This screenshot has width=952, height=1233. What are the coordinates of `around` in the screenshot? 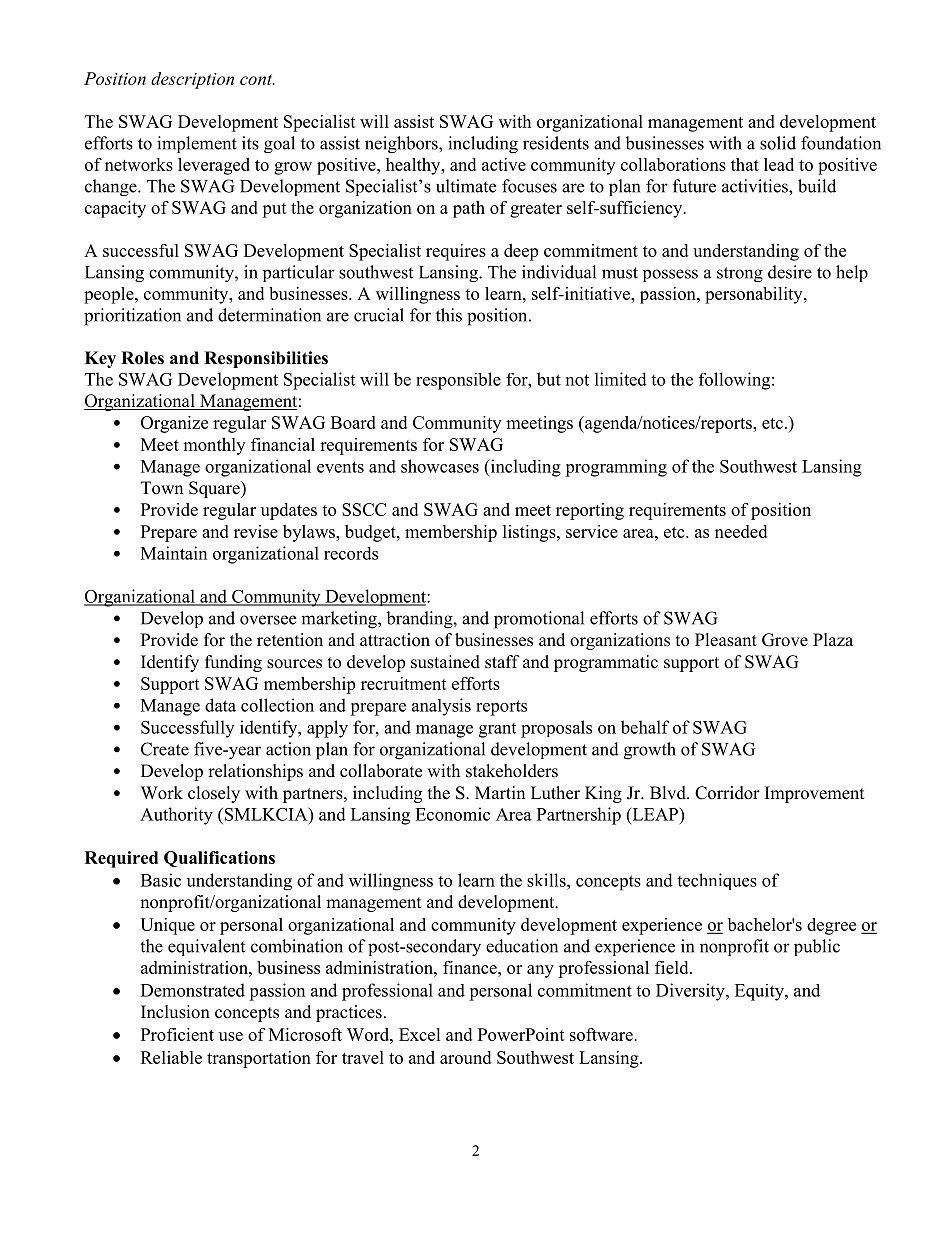 It's located at (465, 1057).
